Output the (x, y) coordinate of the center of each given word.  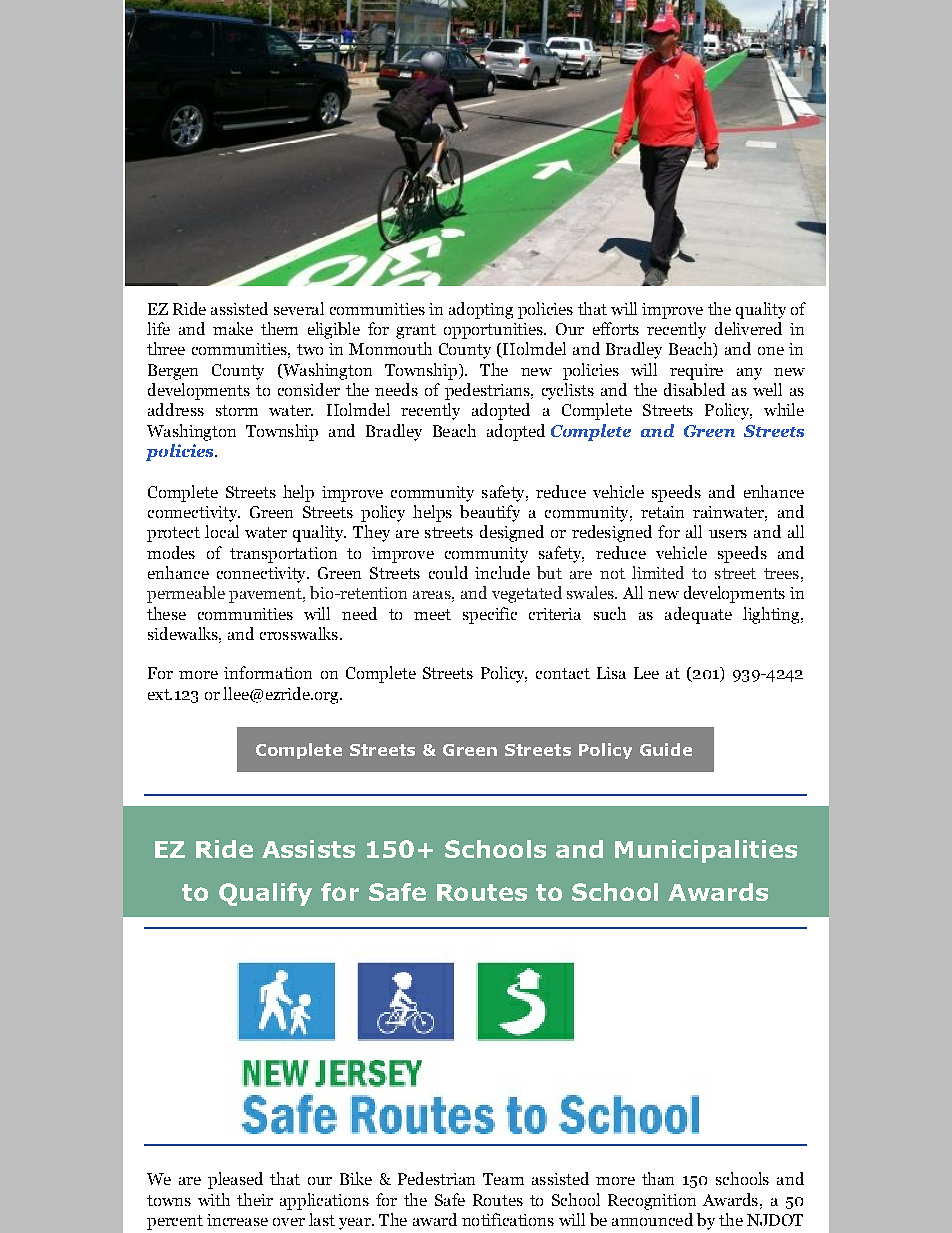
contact (563, 673)
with (214, 1199)
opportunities (494, 331)
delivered (748, 328)
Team (503, 1179)
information (268, 672)
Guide (666, 749)
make (233, 328)
